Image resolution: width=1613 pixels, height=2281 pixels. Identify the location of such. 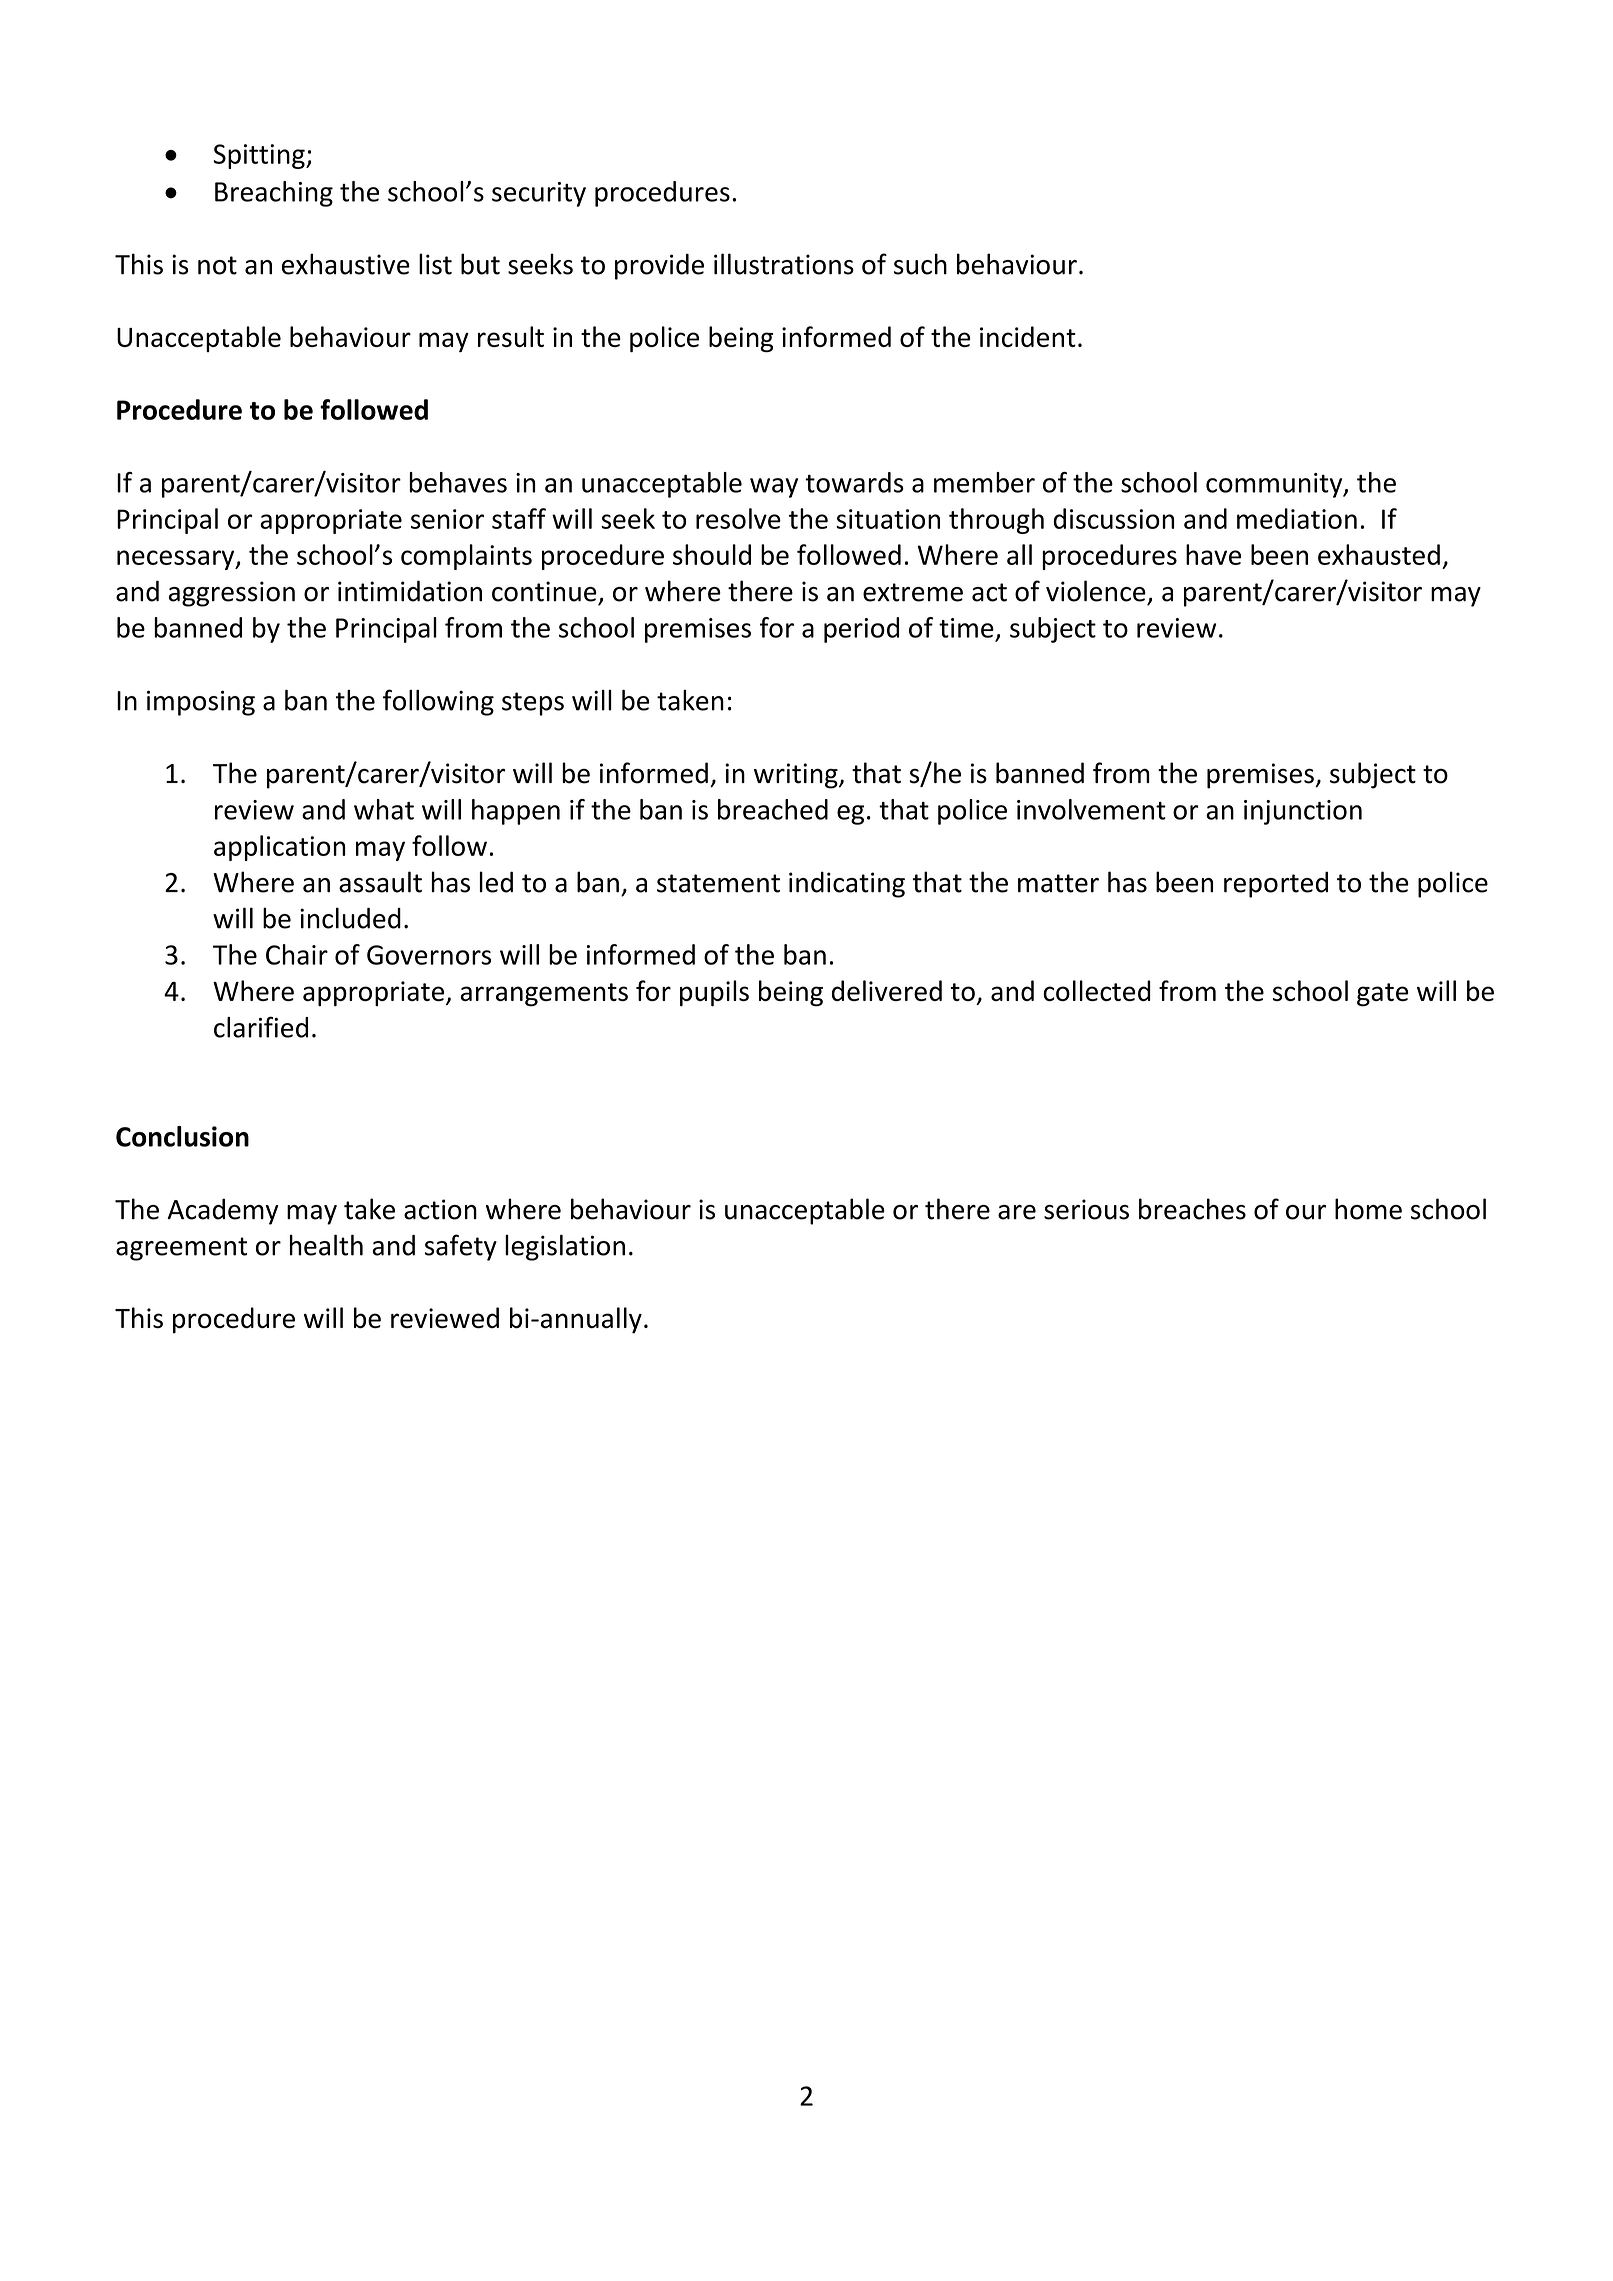
(920, 264).
